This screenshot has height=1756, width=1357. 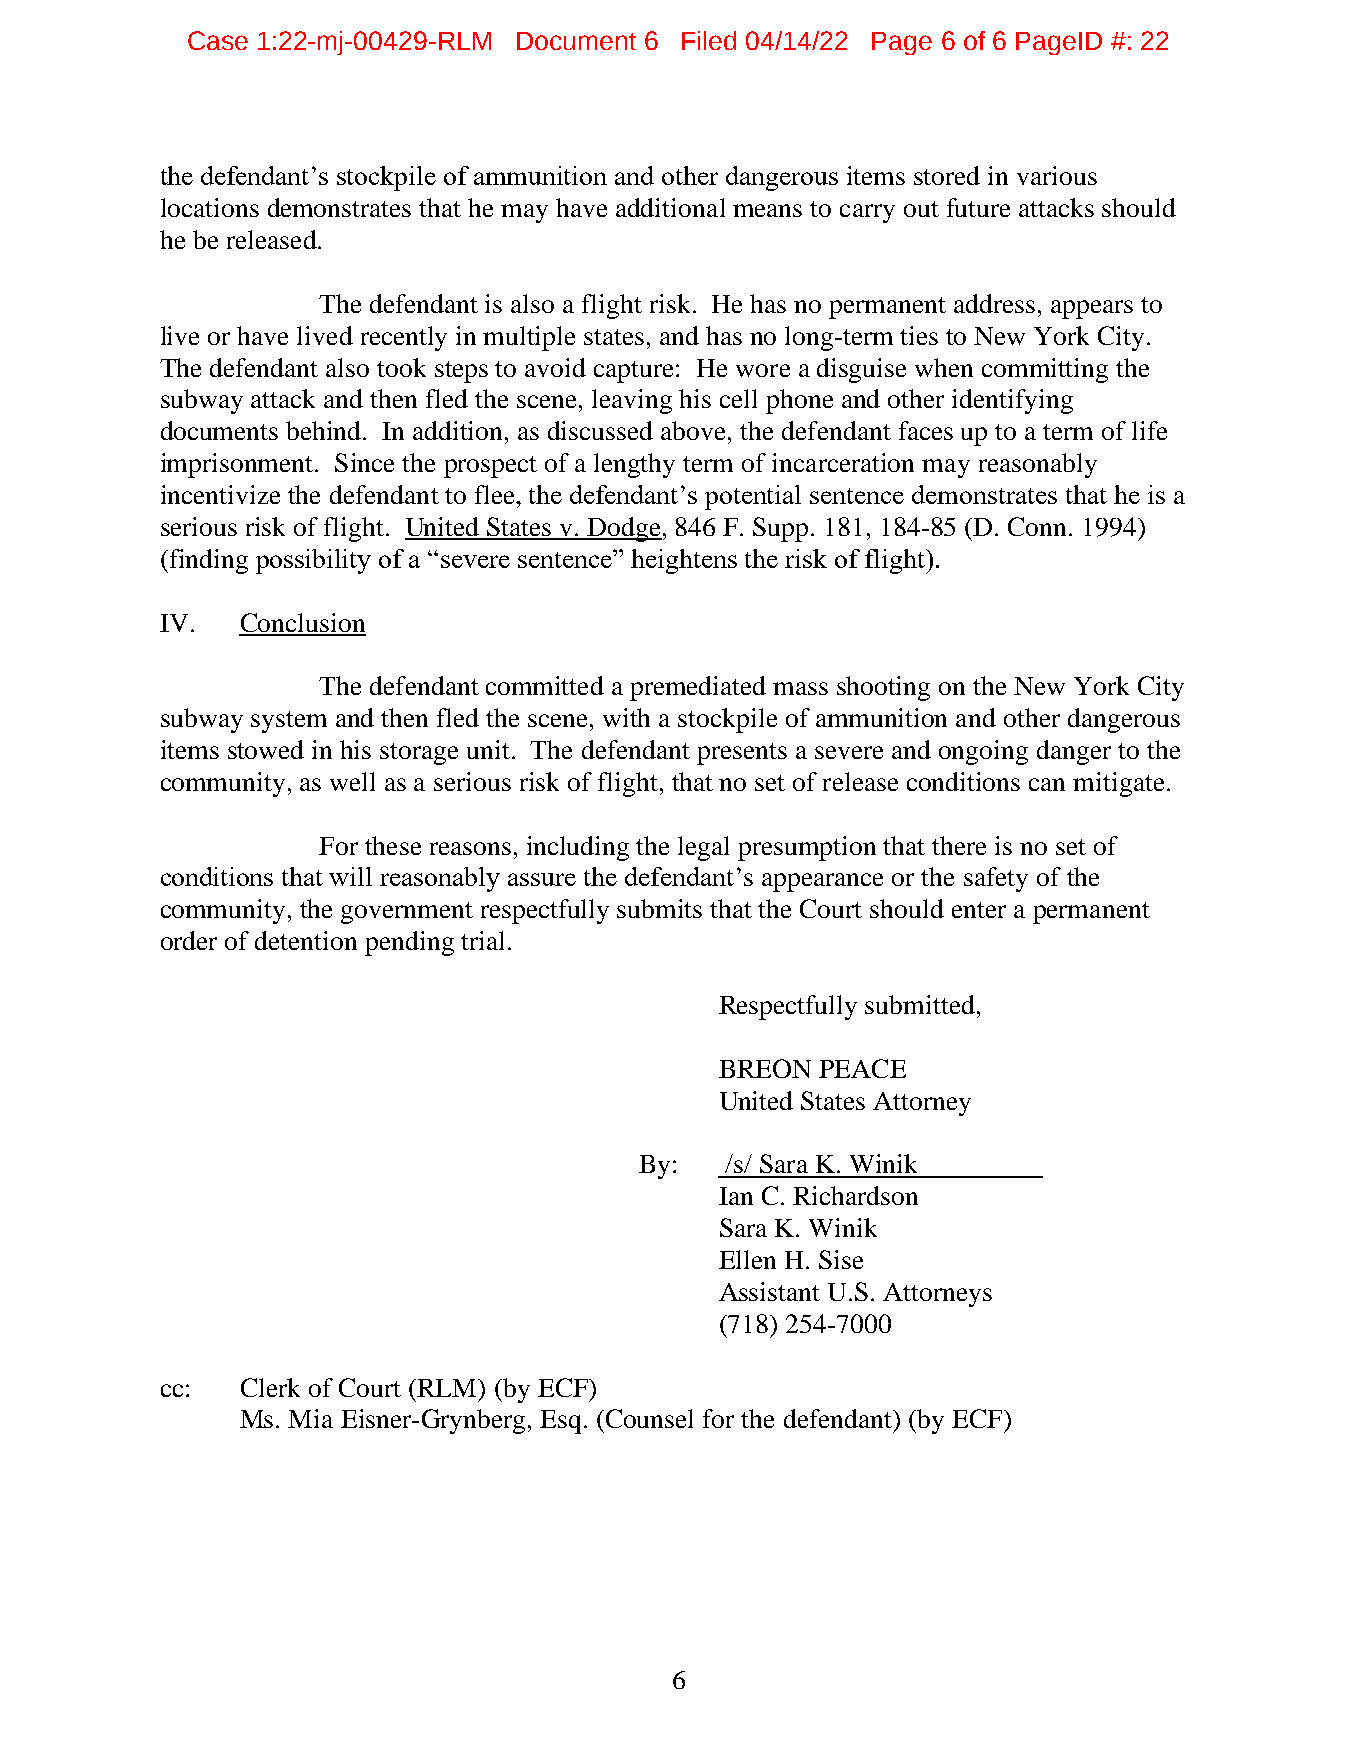 I want to click on Conclusion, so click(x=302, y=624).
